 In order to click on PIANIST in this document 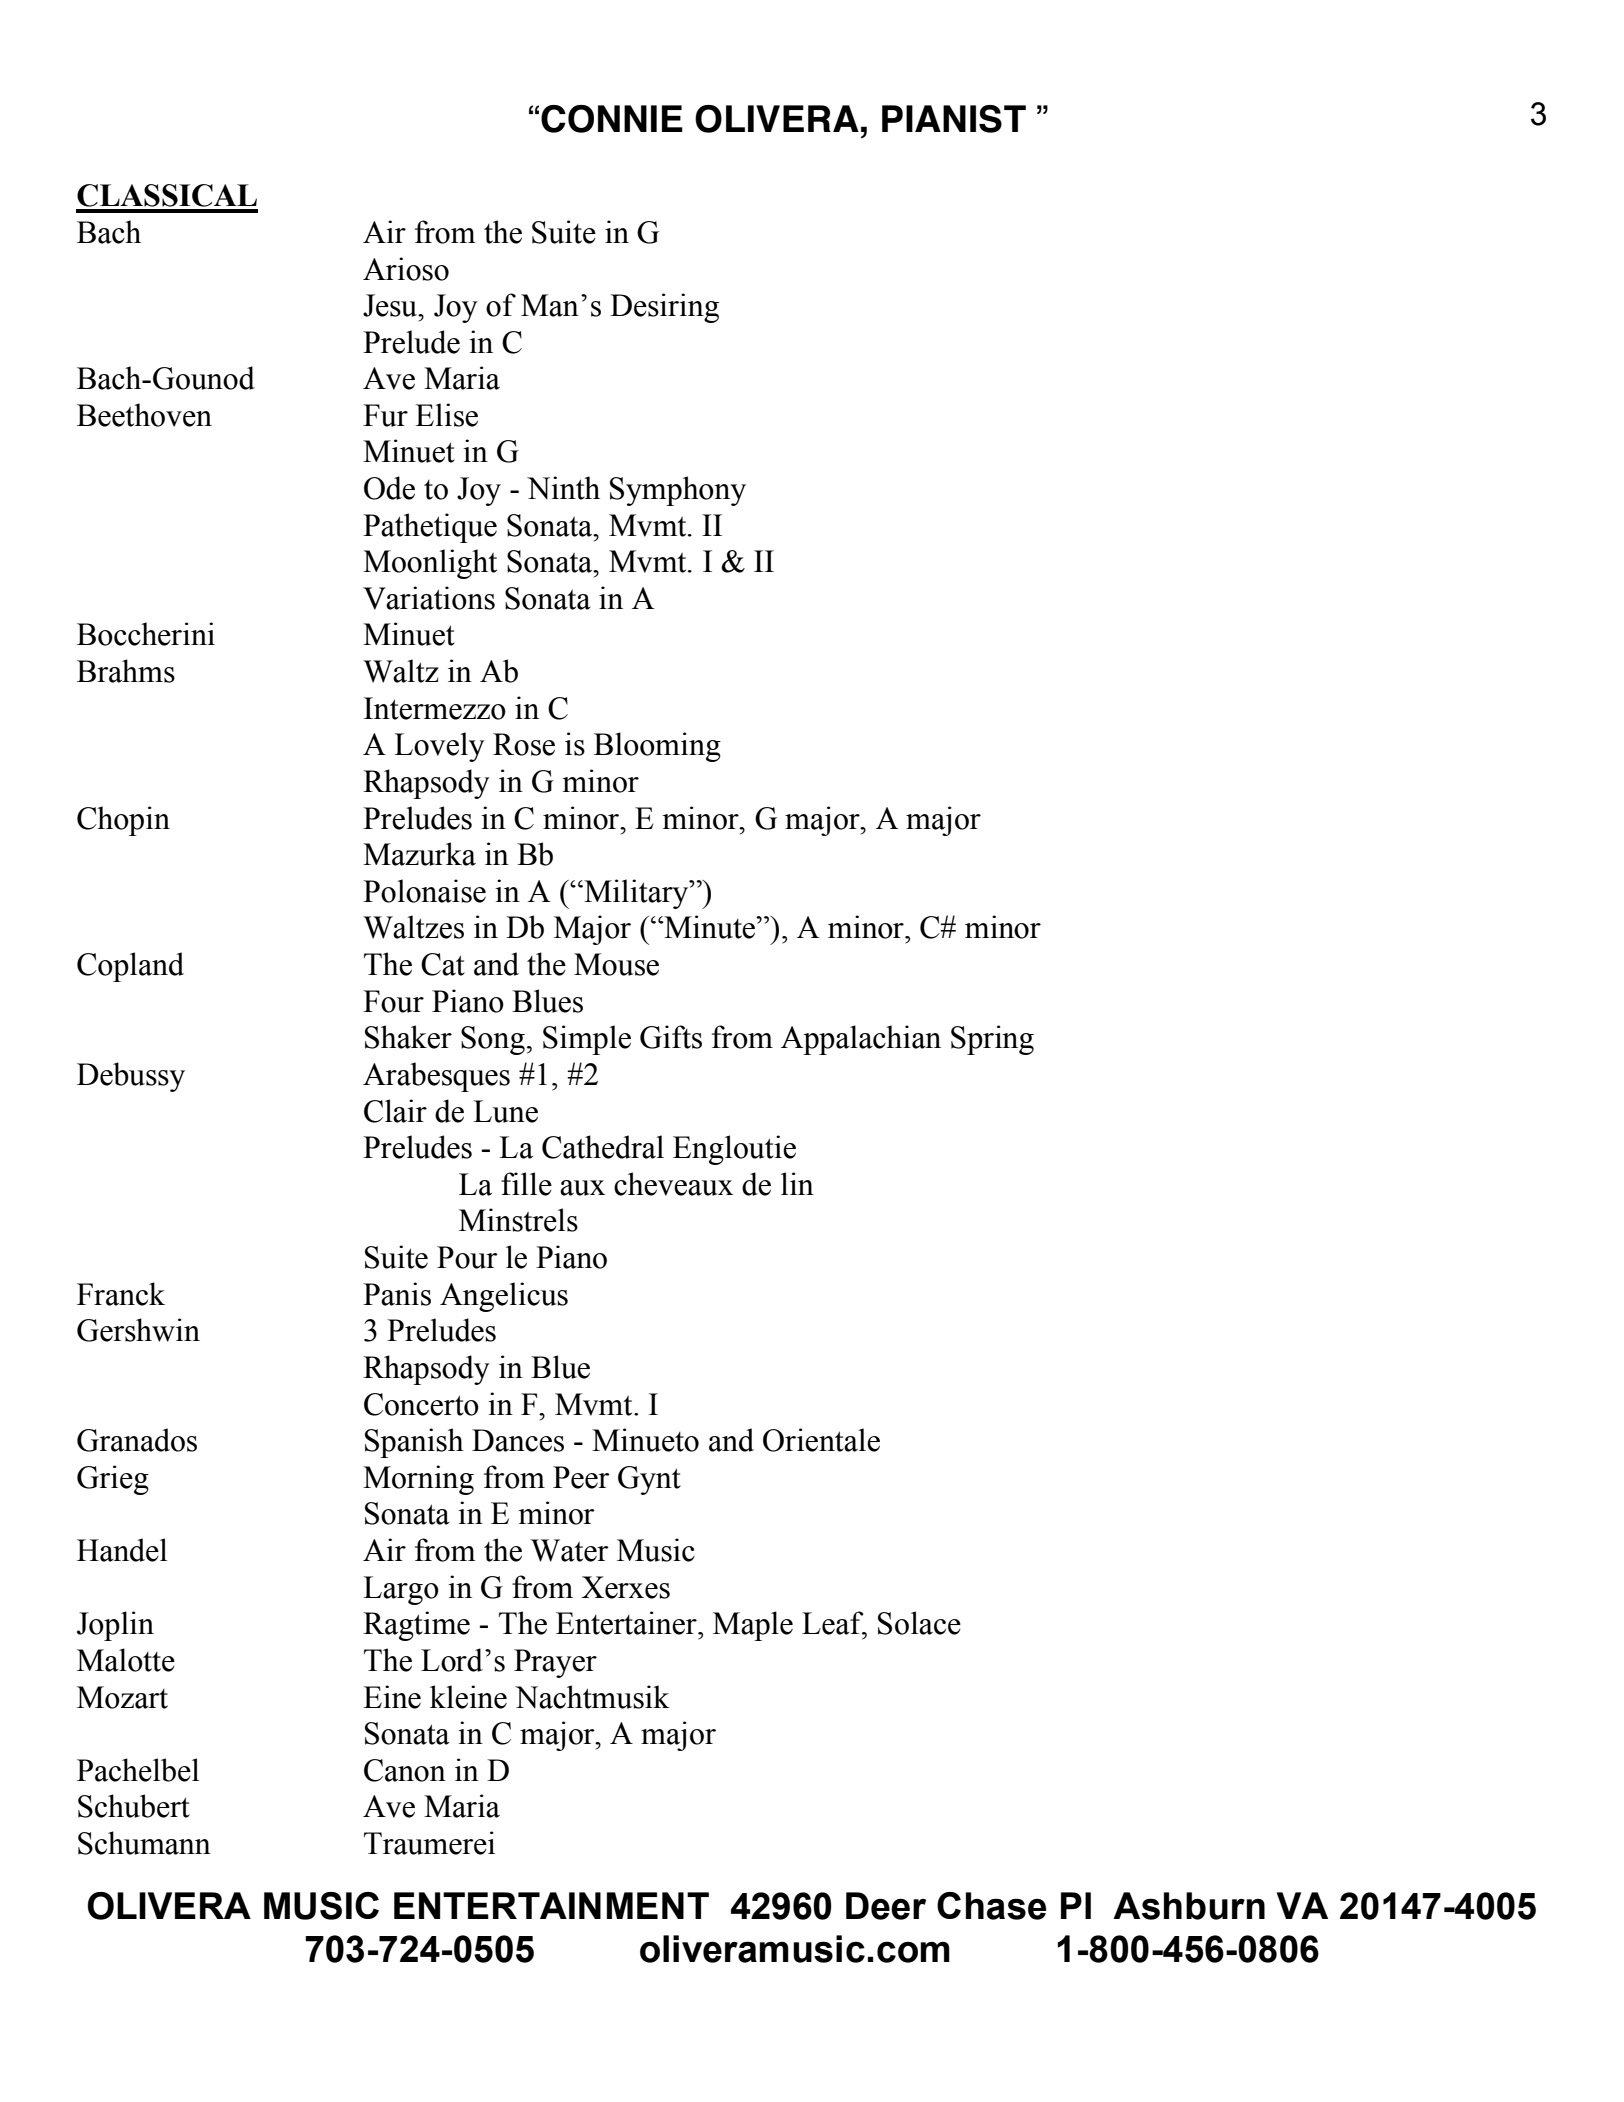, I will do `click(954, 119)`.
